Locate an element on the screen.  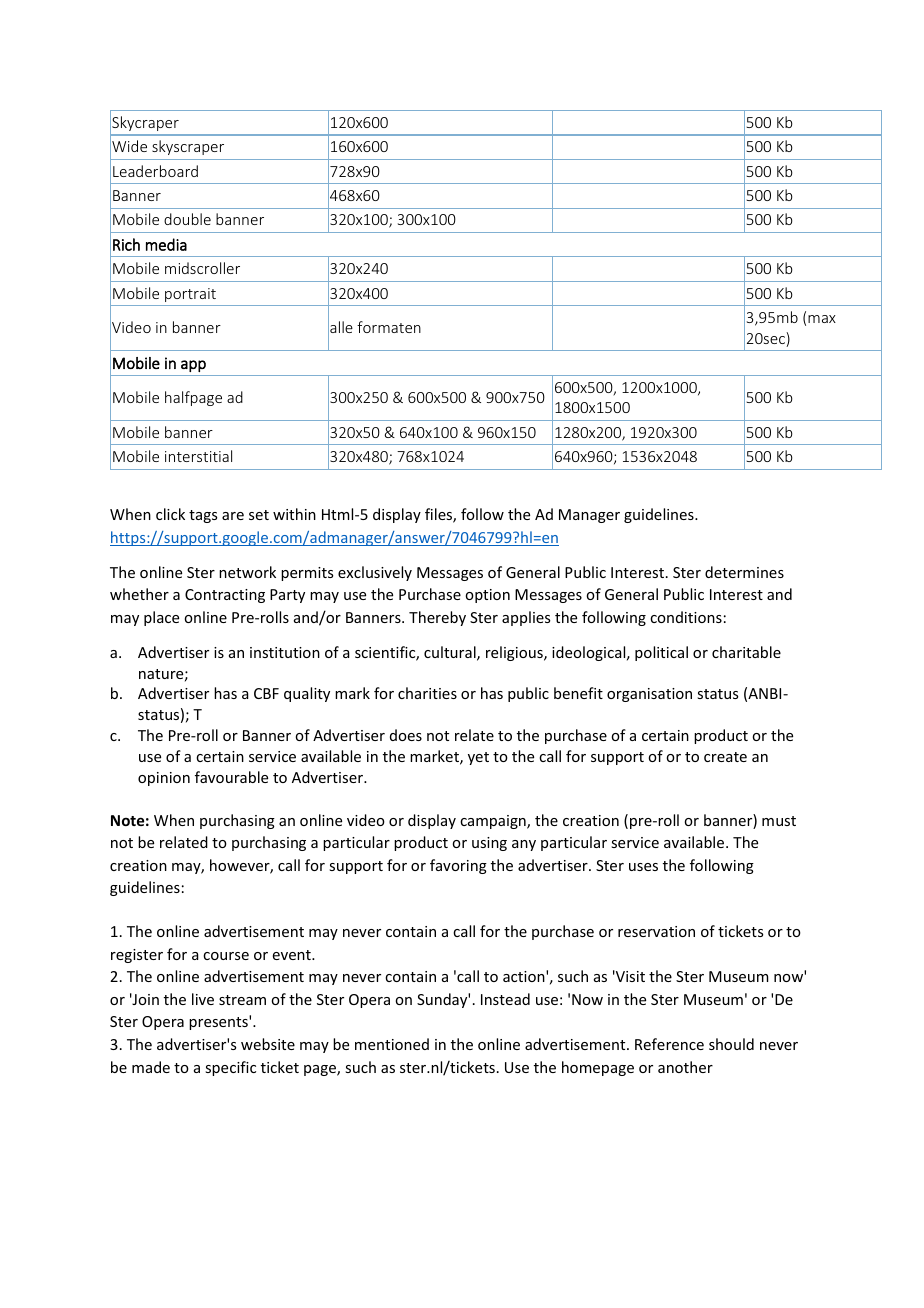
tags is located at coordinates (203, 516).
